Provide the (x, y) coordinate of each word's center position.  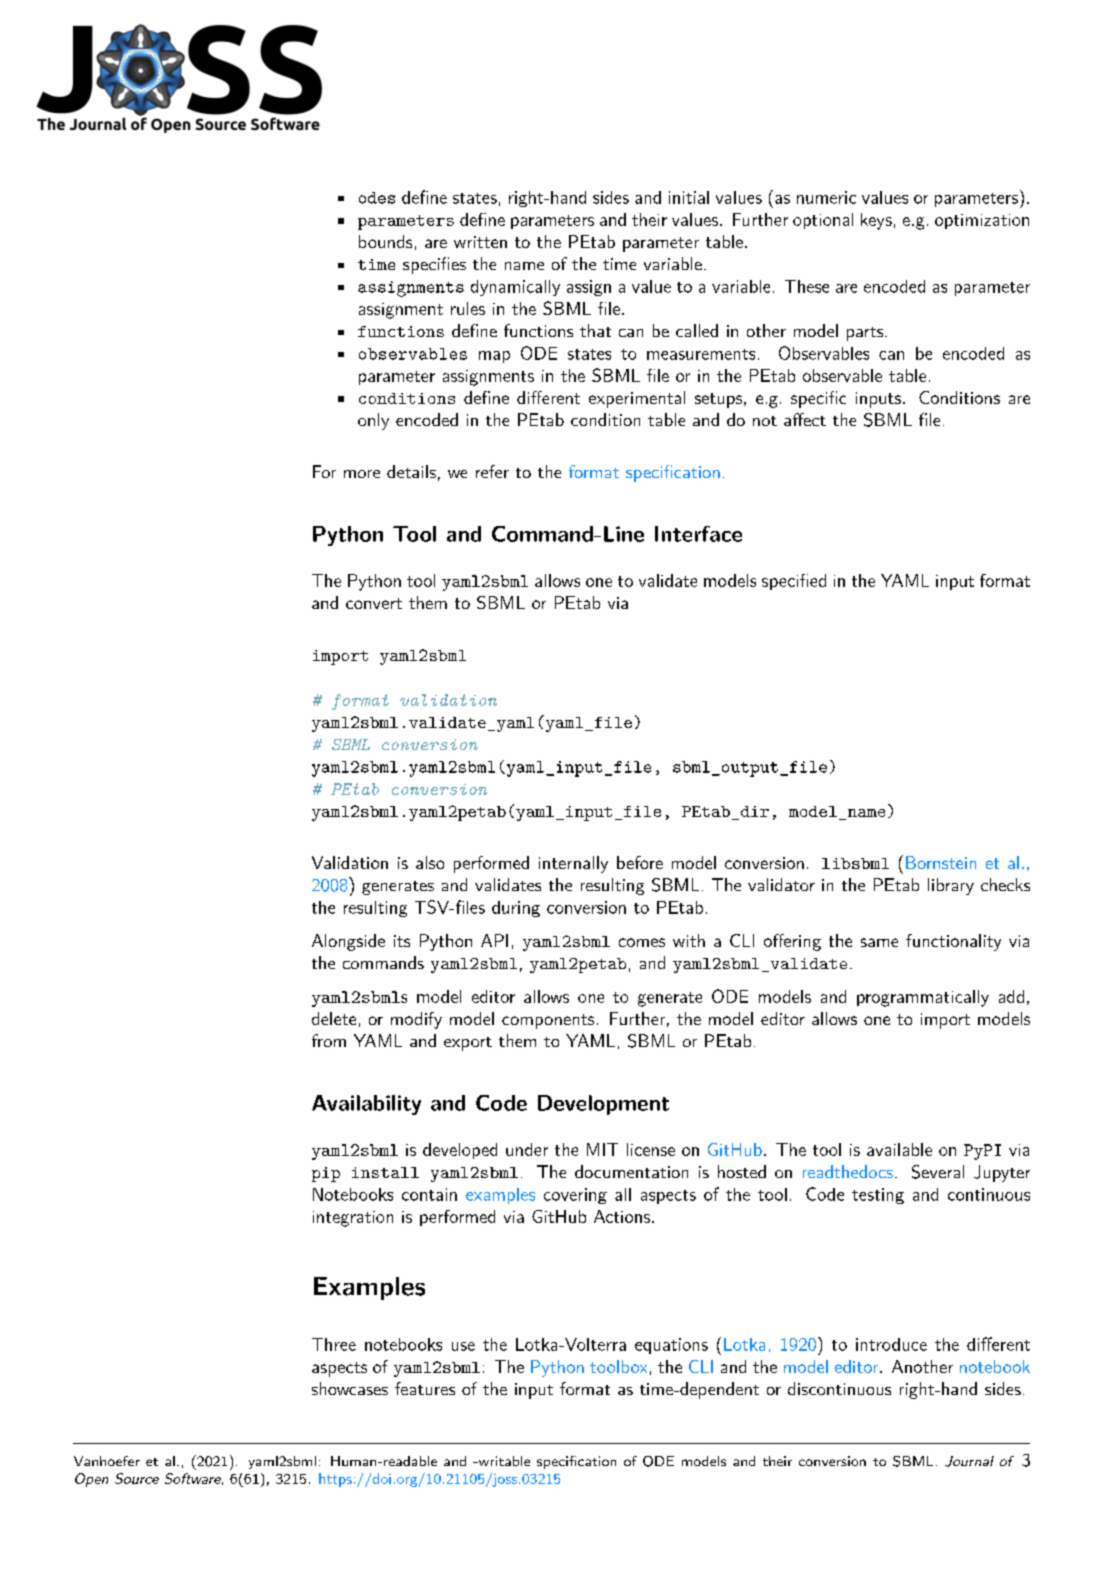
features (425, 1388)
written (480, 242)
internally (573, 864)
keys (876, 221)
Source (137, 1478)
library (951, 886)
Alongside (348, 942)
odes (377, 198)
